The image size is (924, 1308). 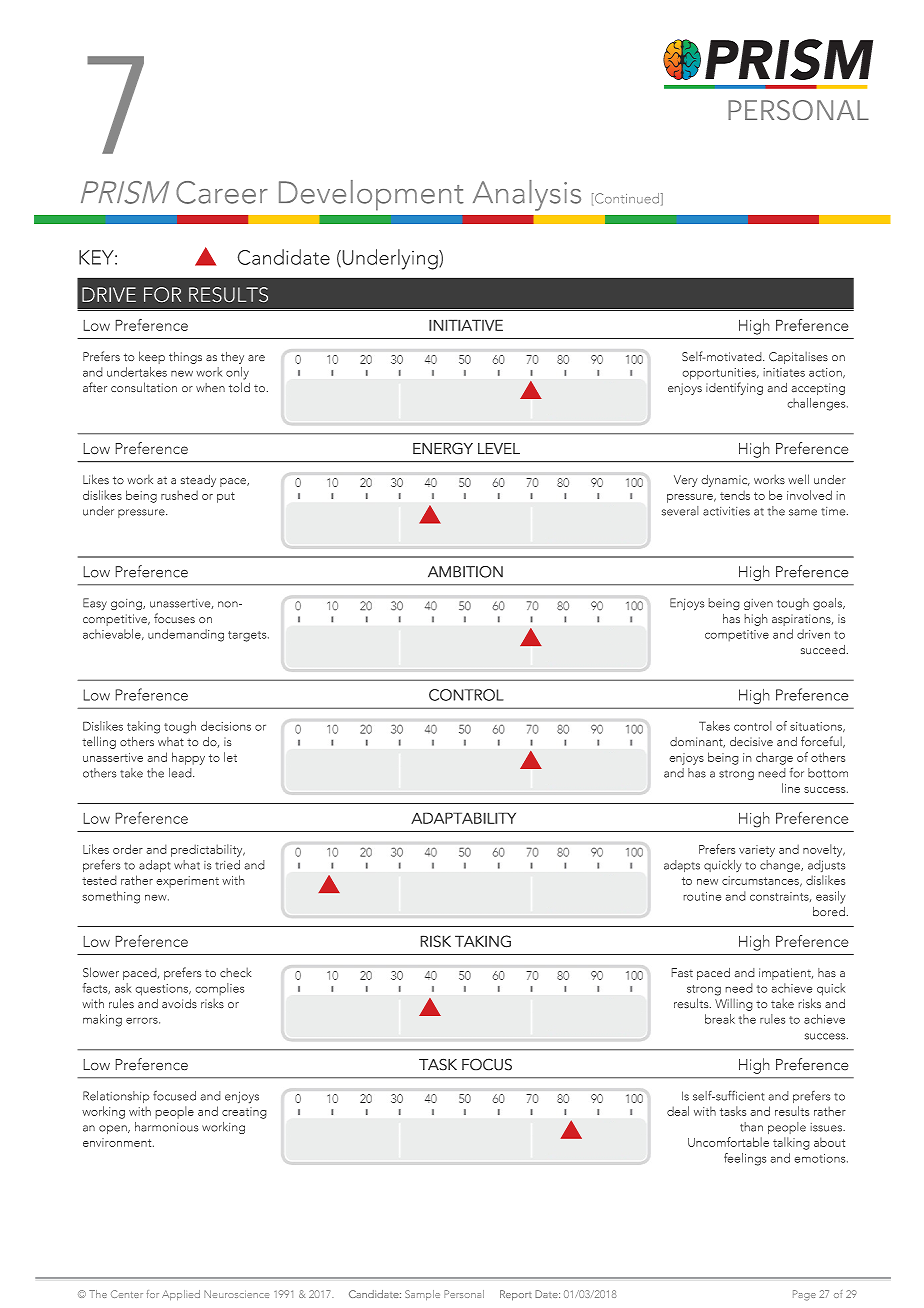 I want to click on rushed, so click(x=179, y=495).
